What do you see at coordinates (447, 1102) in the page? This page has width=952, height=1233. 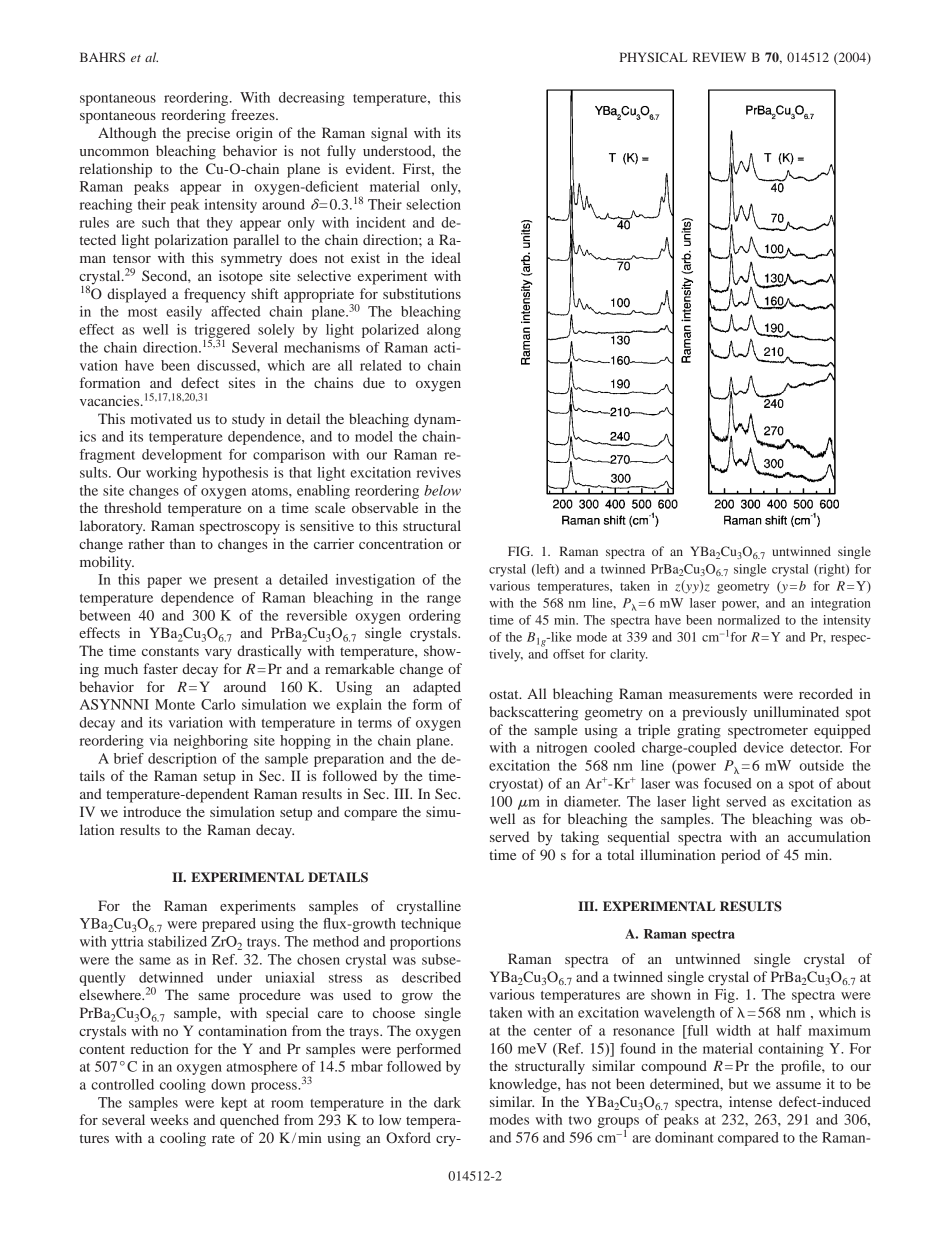 I see `dark` at bounding box center [447, 1102].
